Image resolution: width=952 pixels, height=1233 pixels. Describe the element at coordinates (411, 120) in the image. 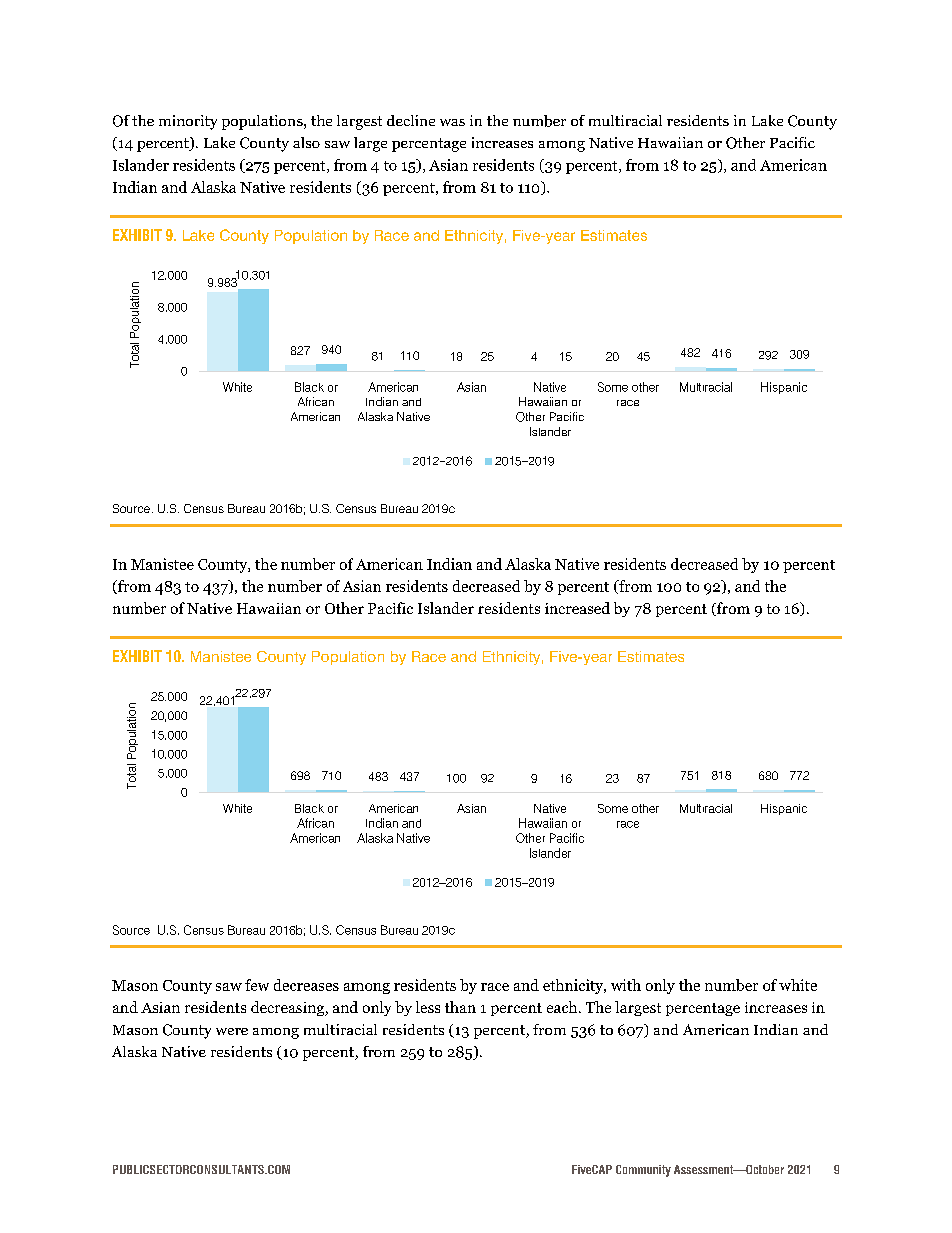

I see `decline` at that location.
